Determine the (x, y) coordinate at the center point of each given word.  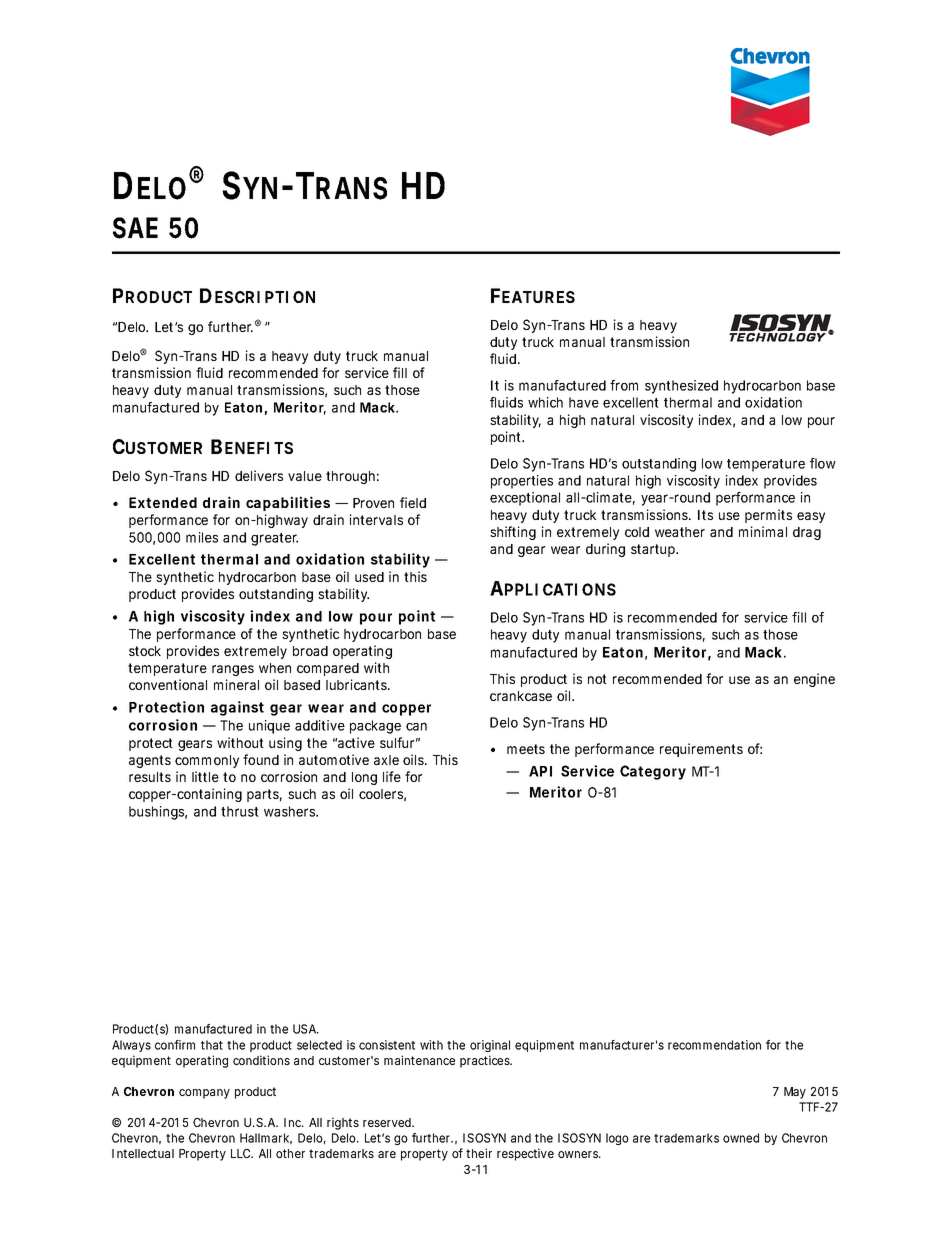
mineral (236, 684)
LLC (241, 1153)
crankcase (521, 696)
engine (814, 680)
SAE (135, 228)
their (479, 1153)
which (545, 402)
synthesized (681, 387)
